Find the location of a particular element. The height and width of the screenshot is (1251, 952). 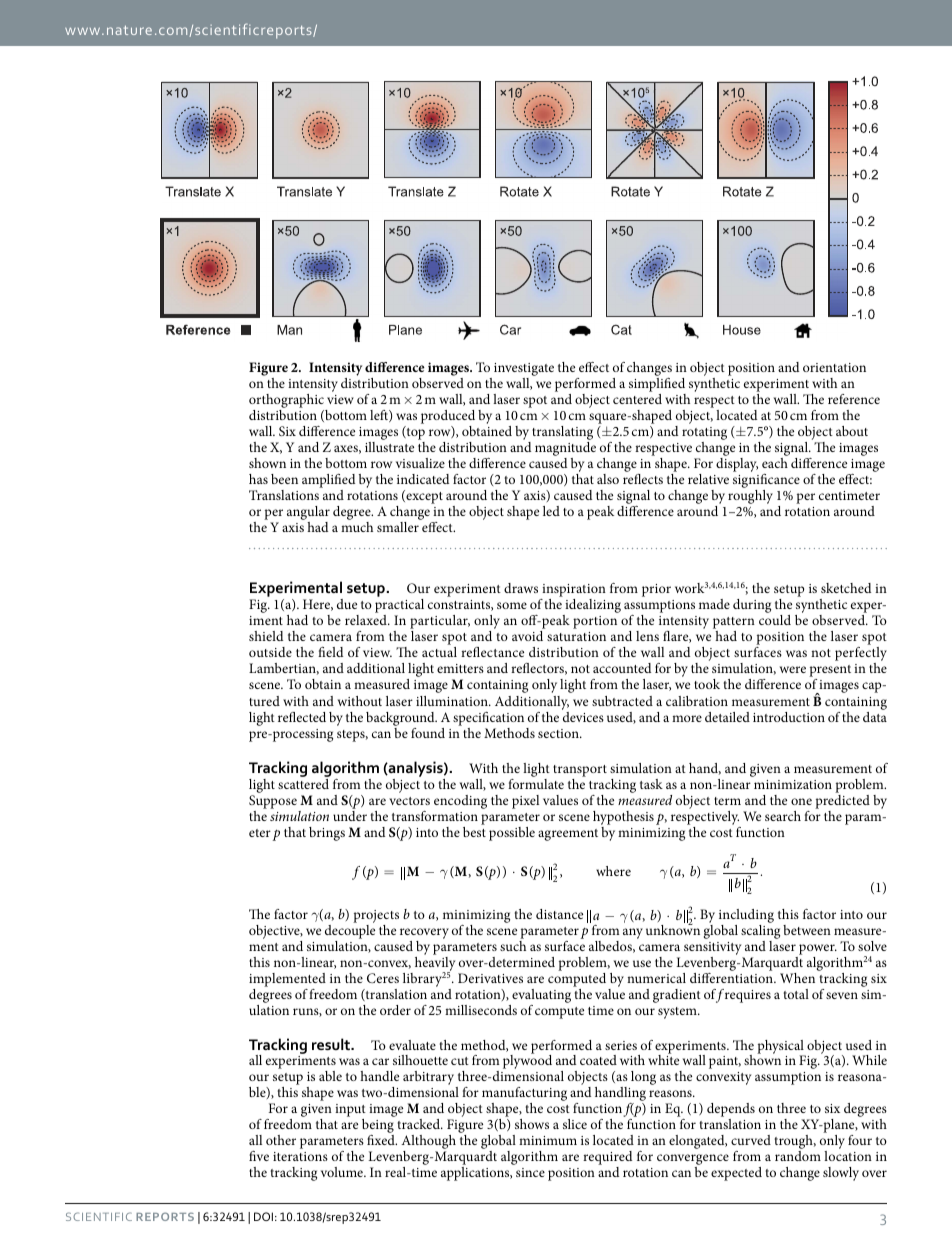

scattered is located at coordinates (304, 782).
